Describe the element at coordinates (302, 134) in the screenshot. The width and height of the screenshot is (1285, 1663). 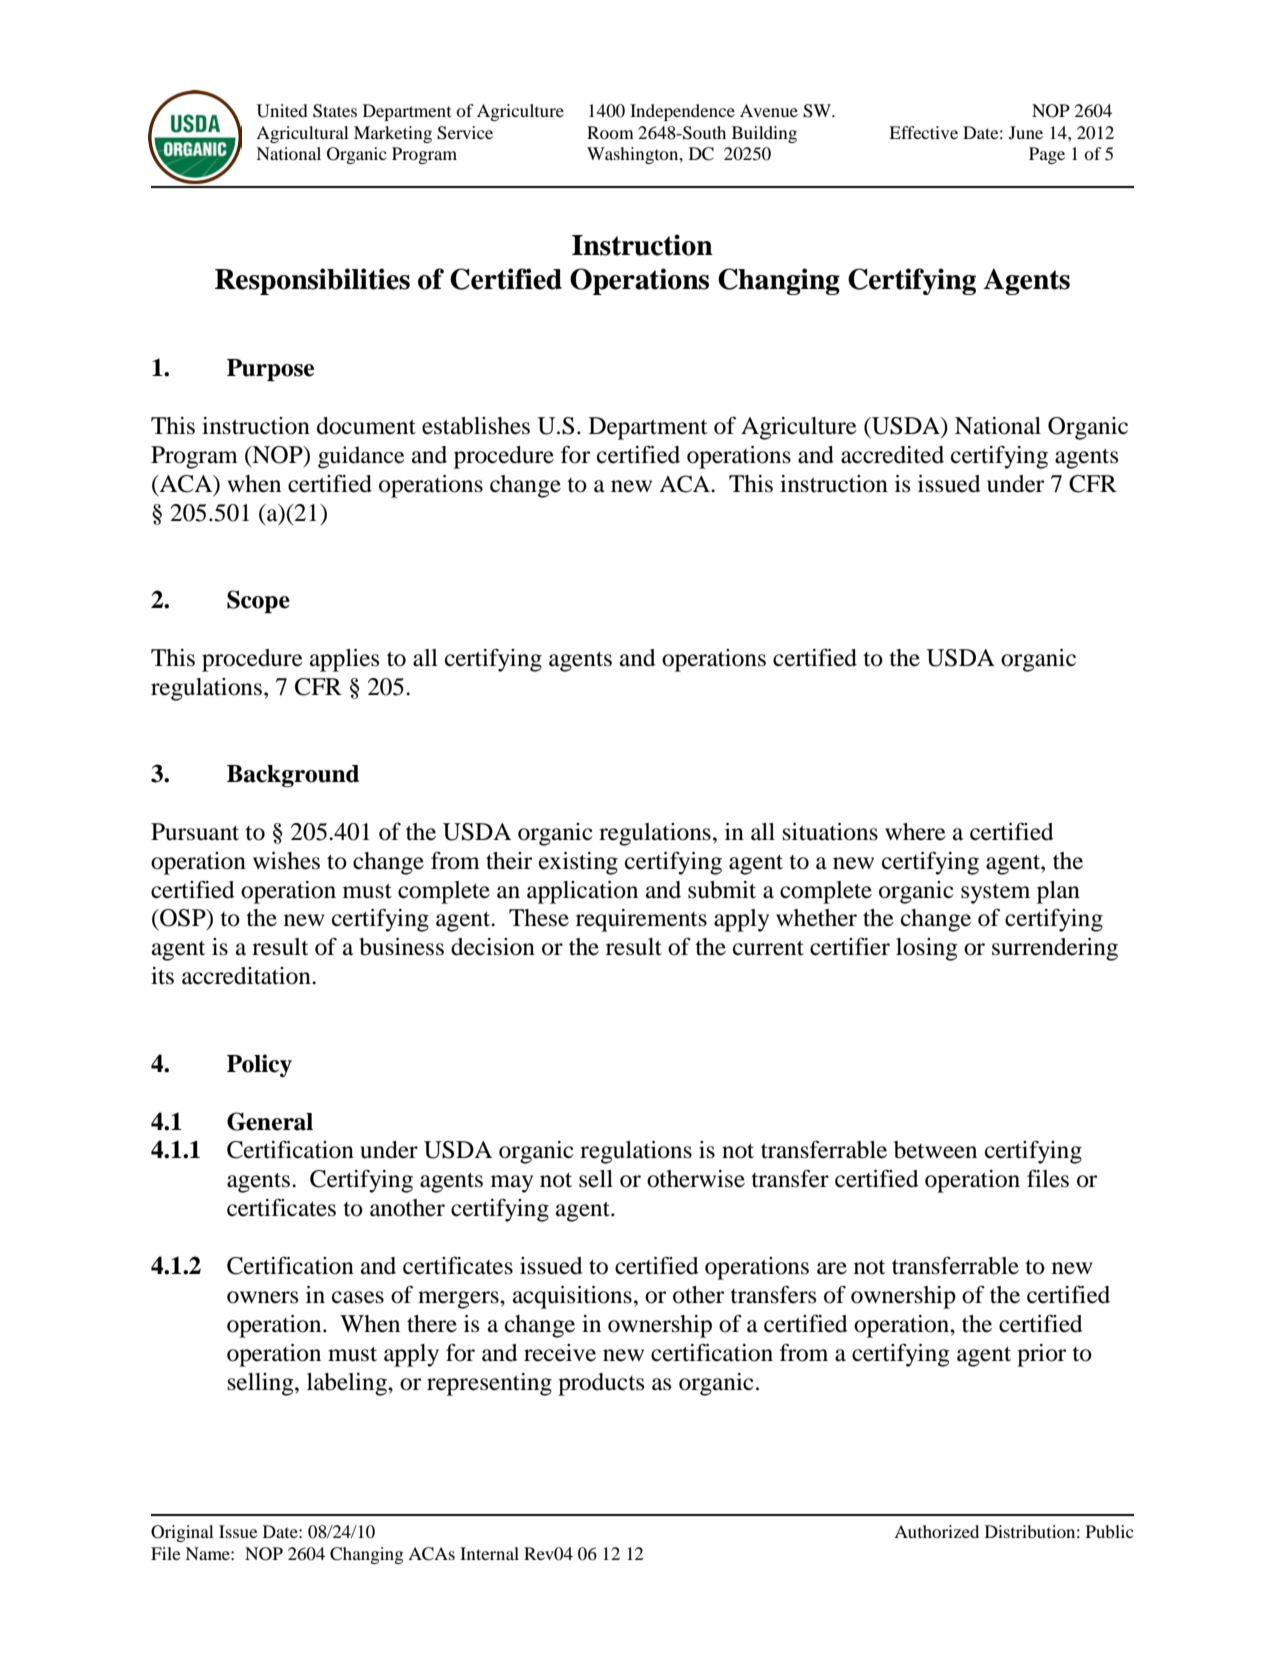
I see `Agricultural` at that location.
